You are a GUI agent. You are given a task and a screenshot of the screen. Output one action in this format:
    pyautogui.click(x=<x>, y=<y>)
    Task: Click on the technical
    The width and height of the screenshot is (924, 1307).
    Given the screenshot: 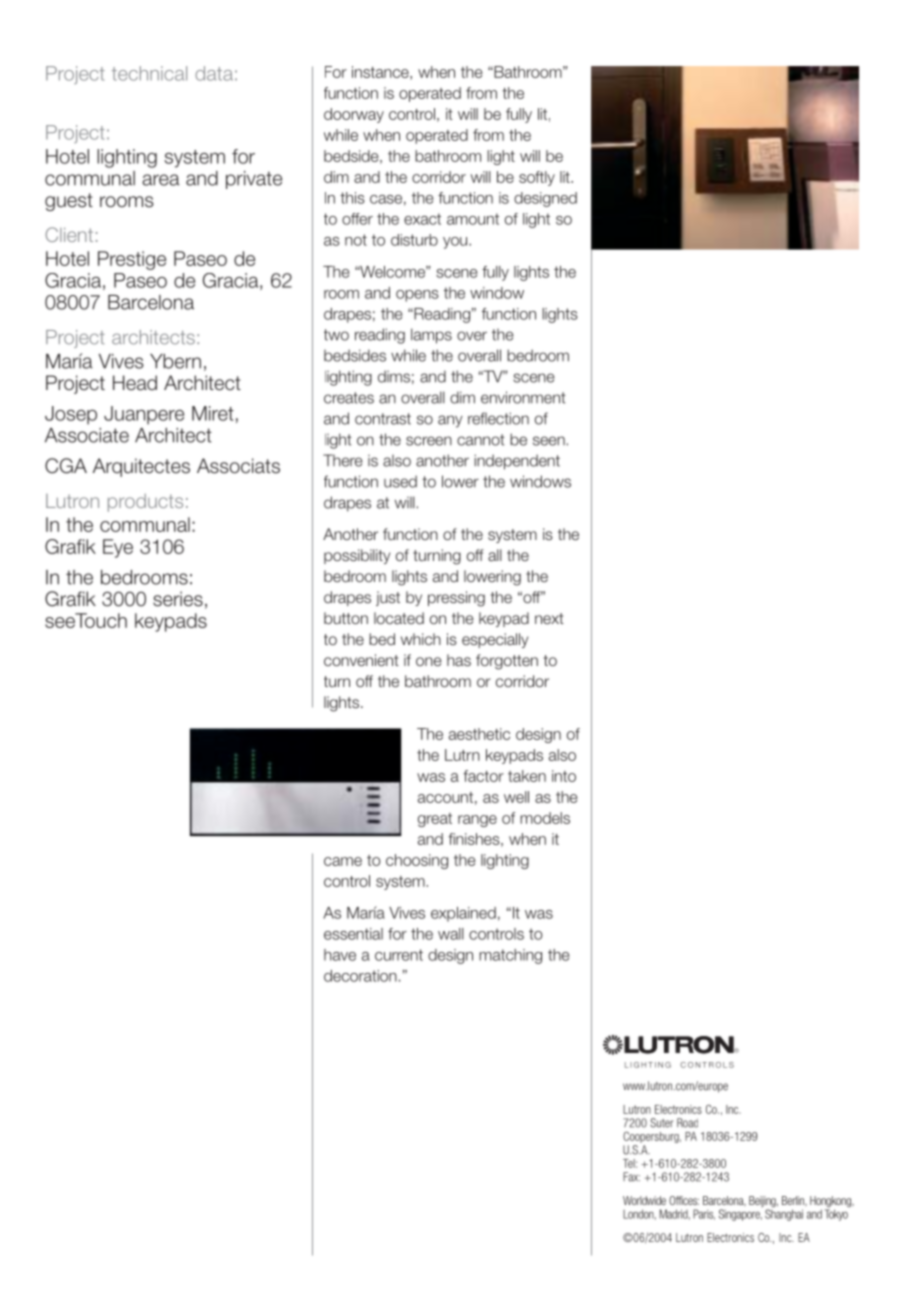 What is the action you would take?
    pyautogui.click(x=149, y=73)
